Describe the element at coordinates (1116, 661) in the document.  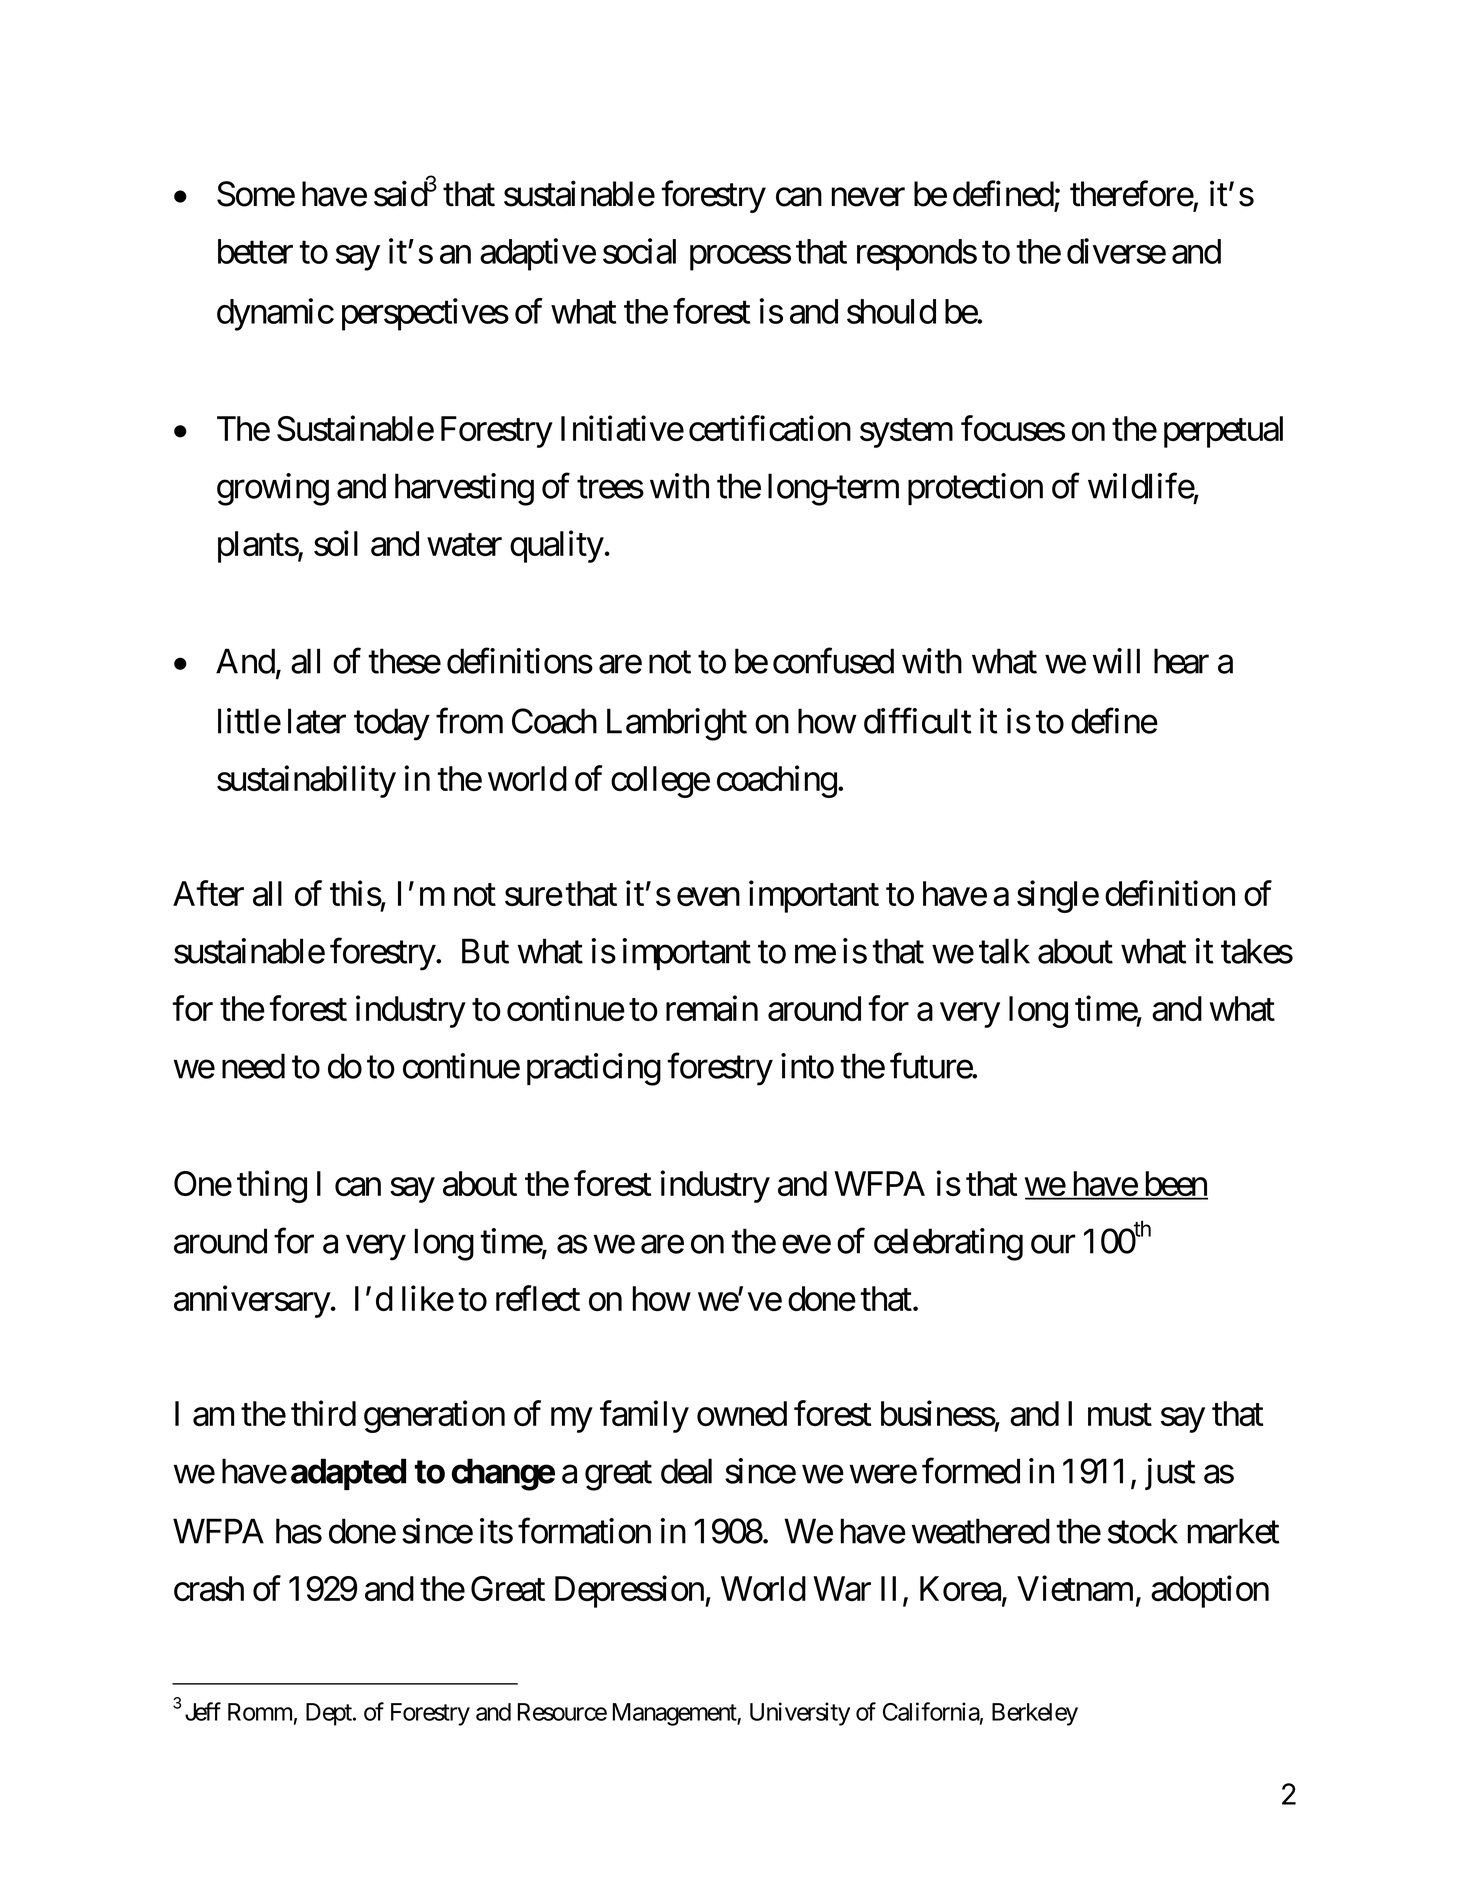
I see `will` at that location.
